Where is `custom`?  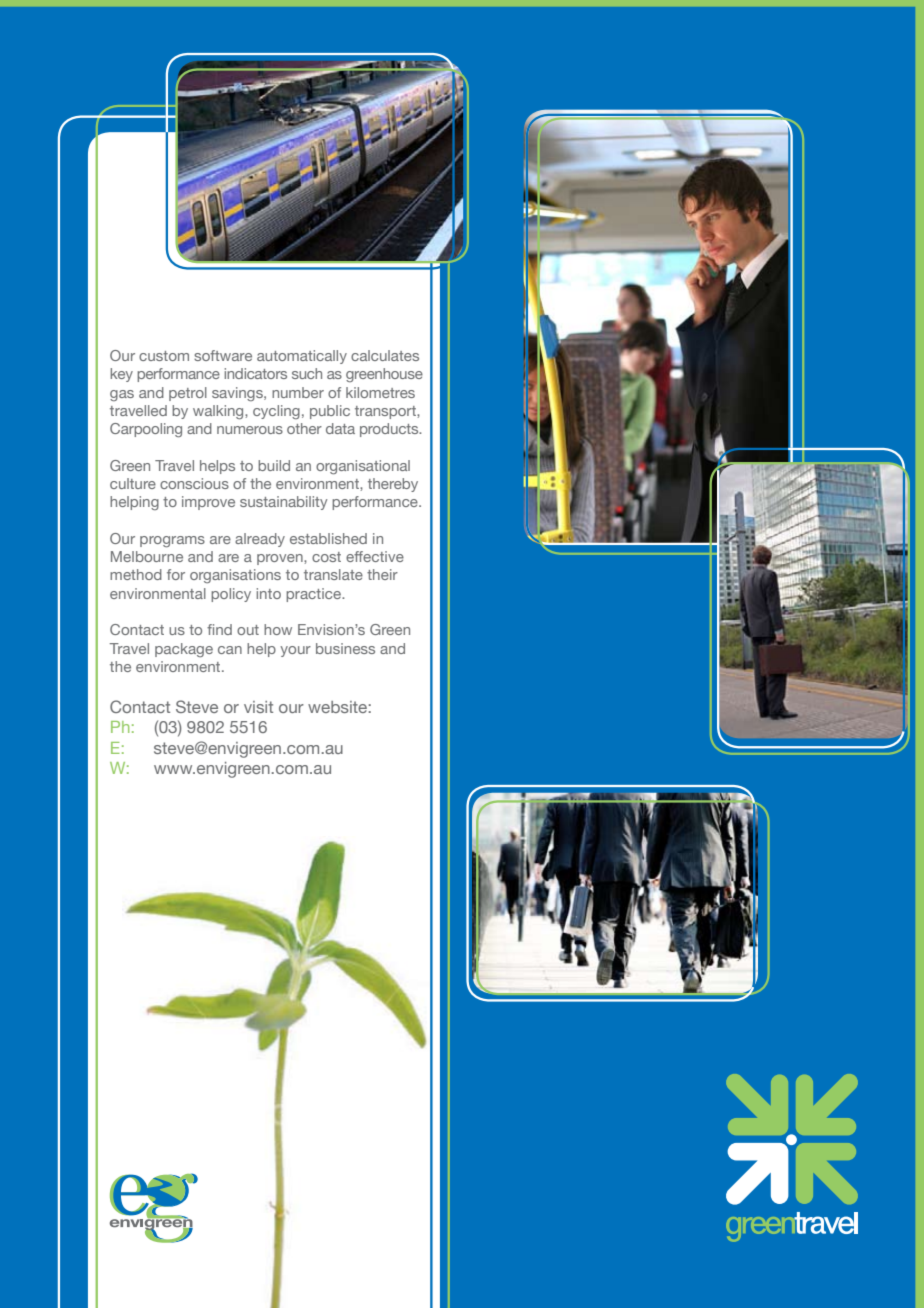 custom is located at coordinates (164, 356).
